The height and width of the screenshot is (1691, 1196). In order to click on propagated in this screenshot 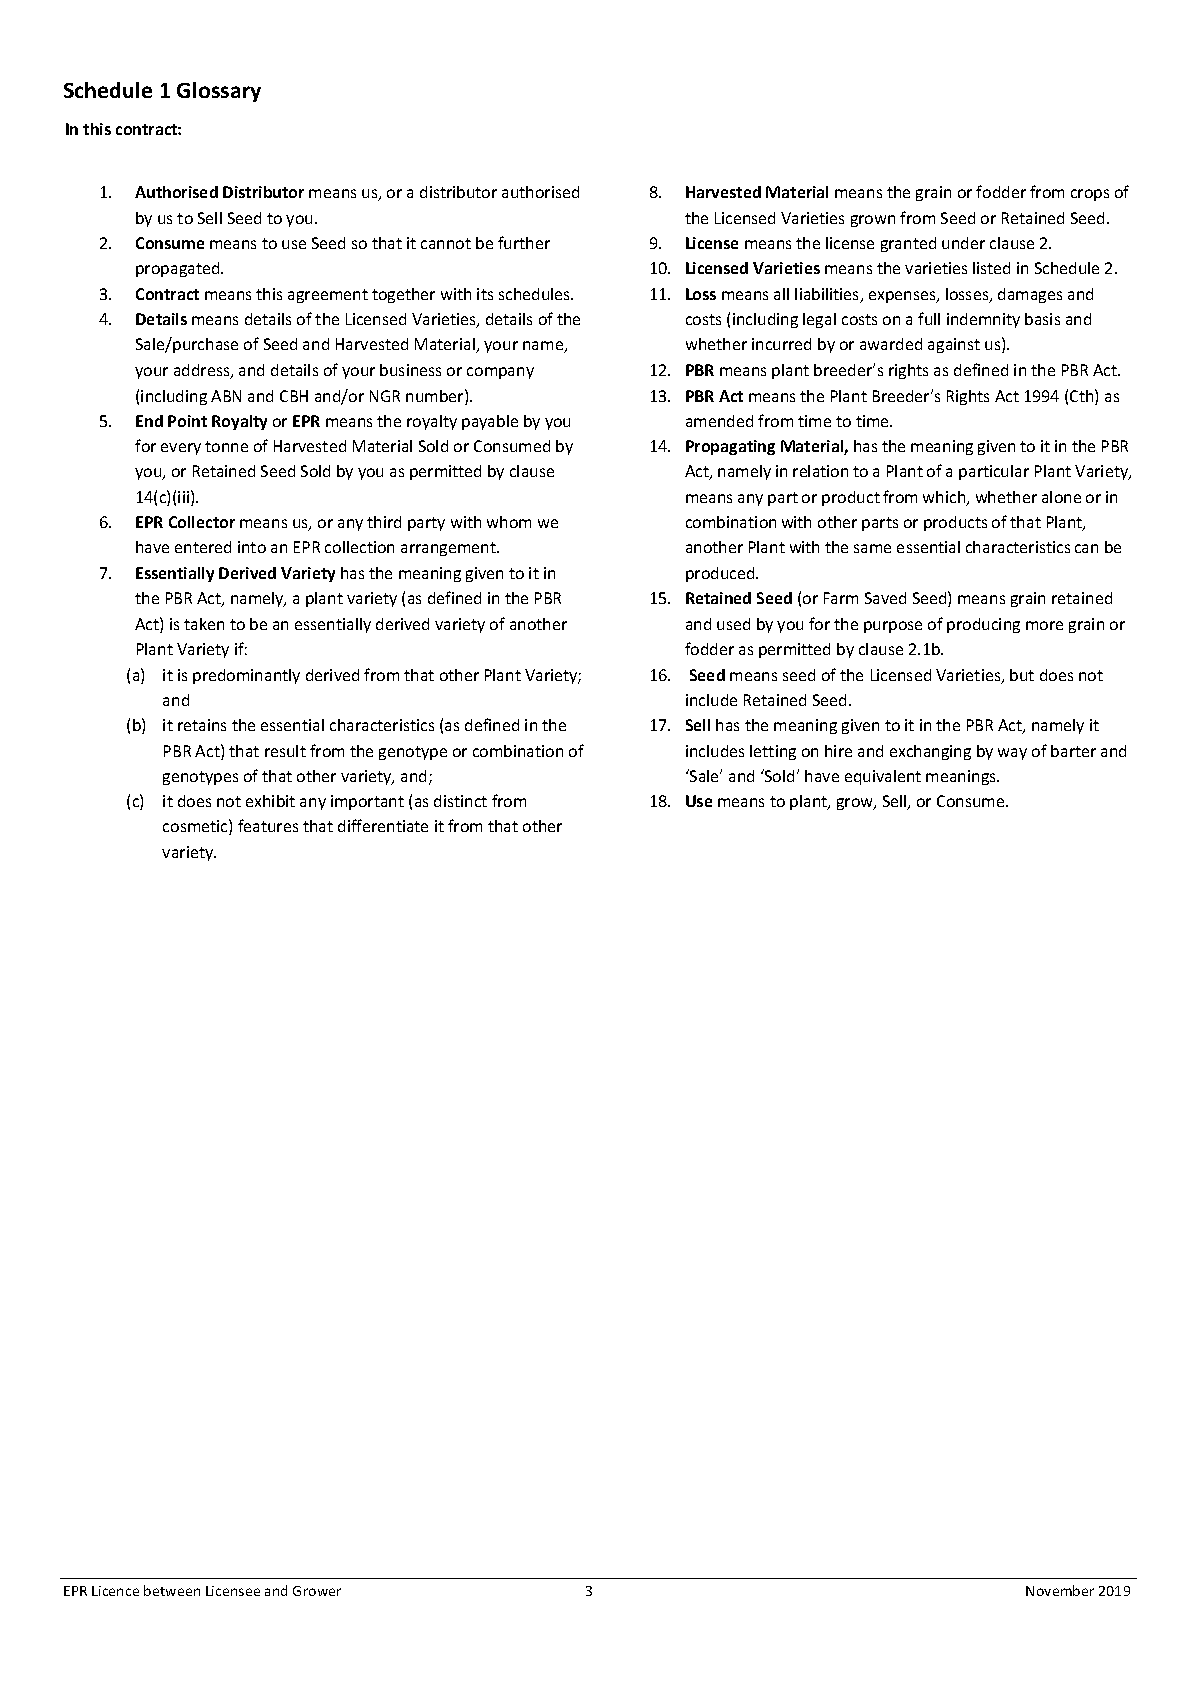, I will do `click(179, 269)`.
